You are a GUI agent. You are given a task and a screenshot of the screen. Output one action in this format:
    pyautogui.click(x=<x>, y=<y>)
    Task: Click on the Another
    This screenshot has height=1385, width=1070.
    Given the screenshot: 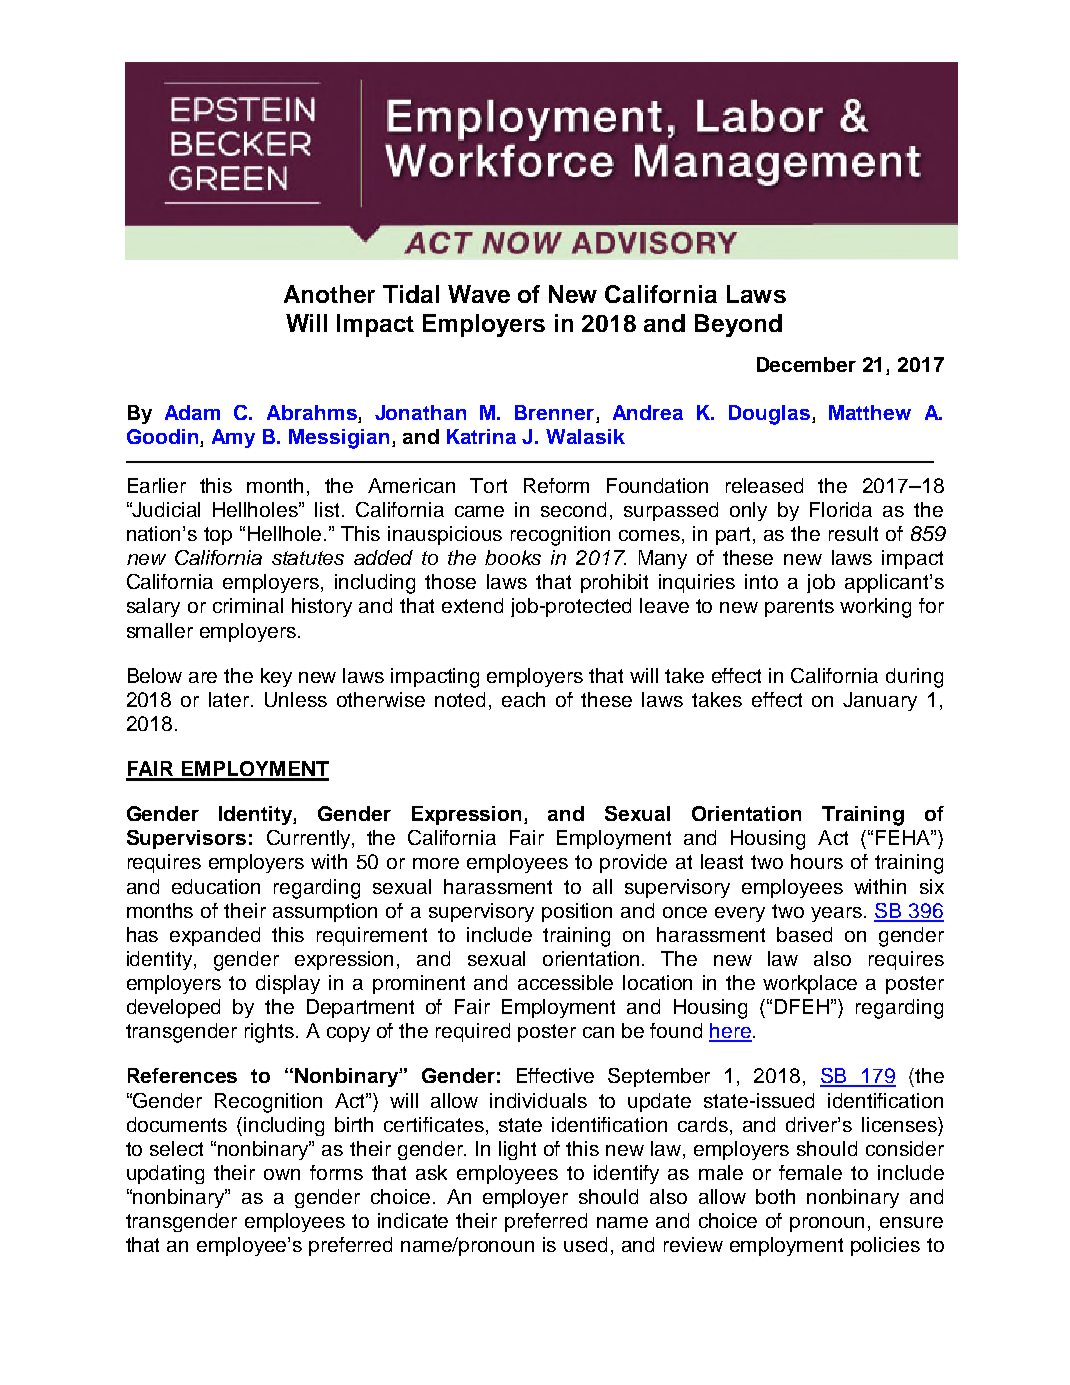 What is the action you would take?
    pyautogui.click(x=329, y=294)
